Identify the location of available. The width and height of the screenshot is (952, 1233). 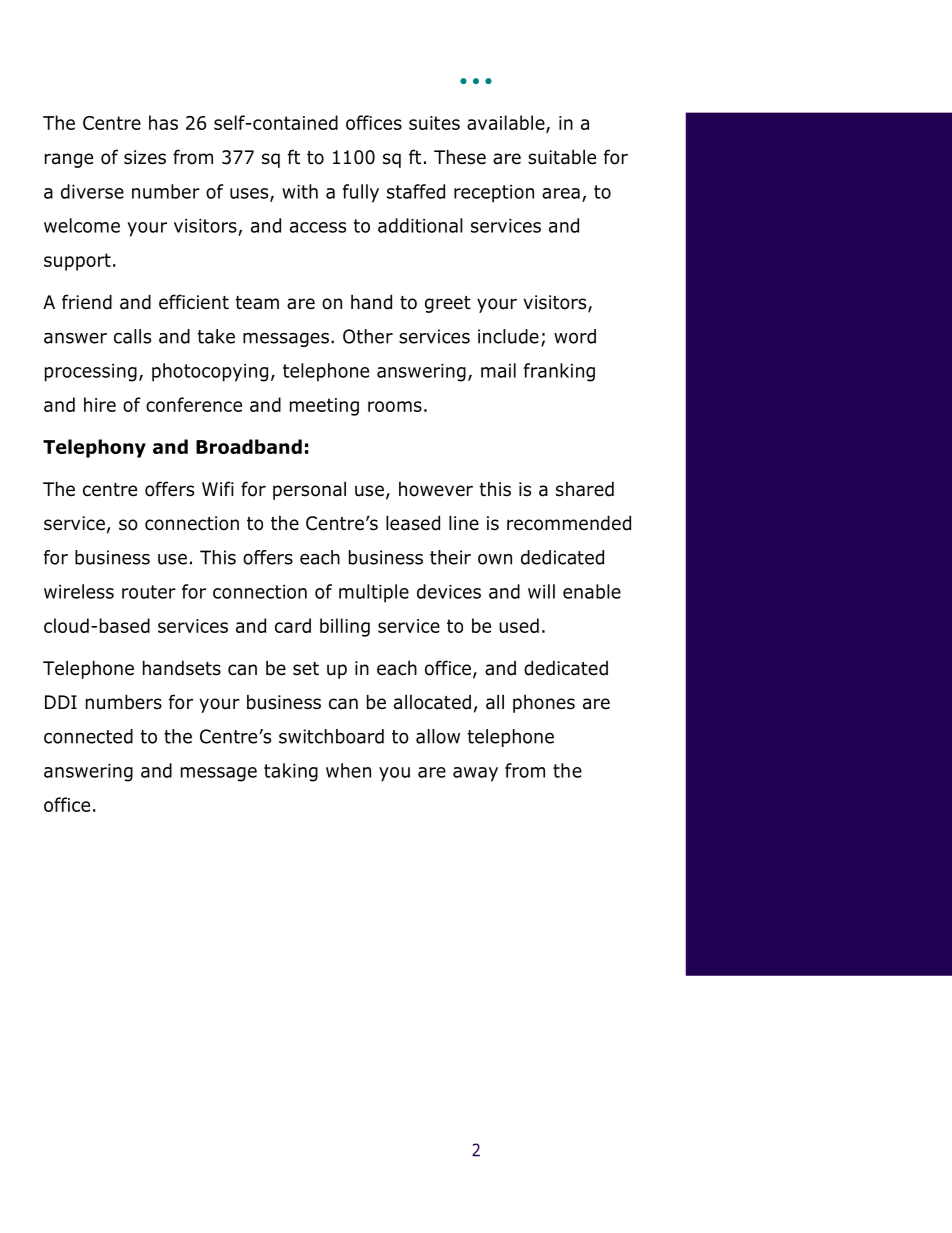
(507, 124).
